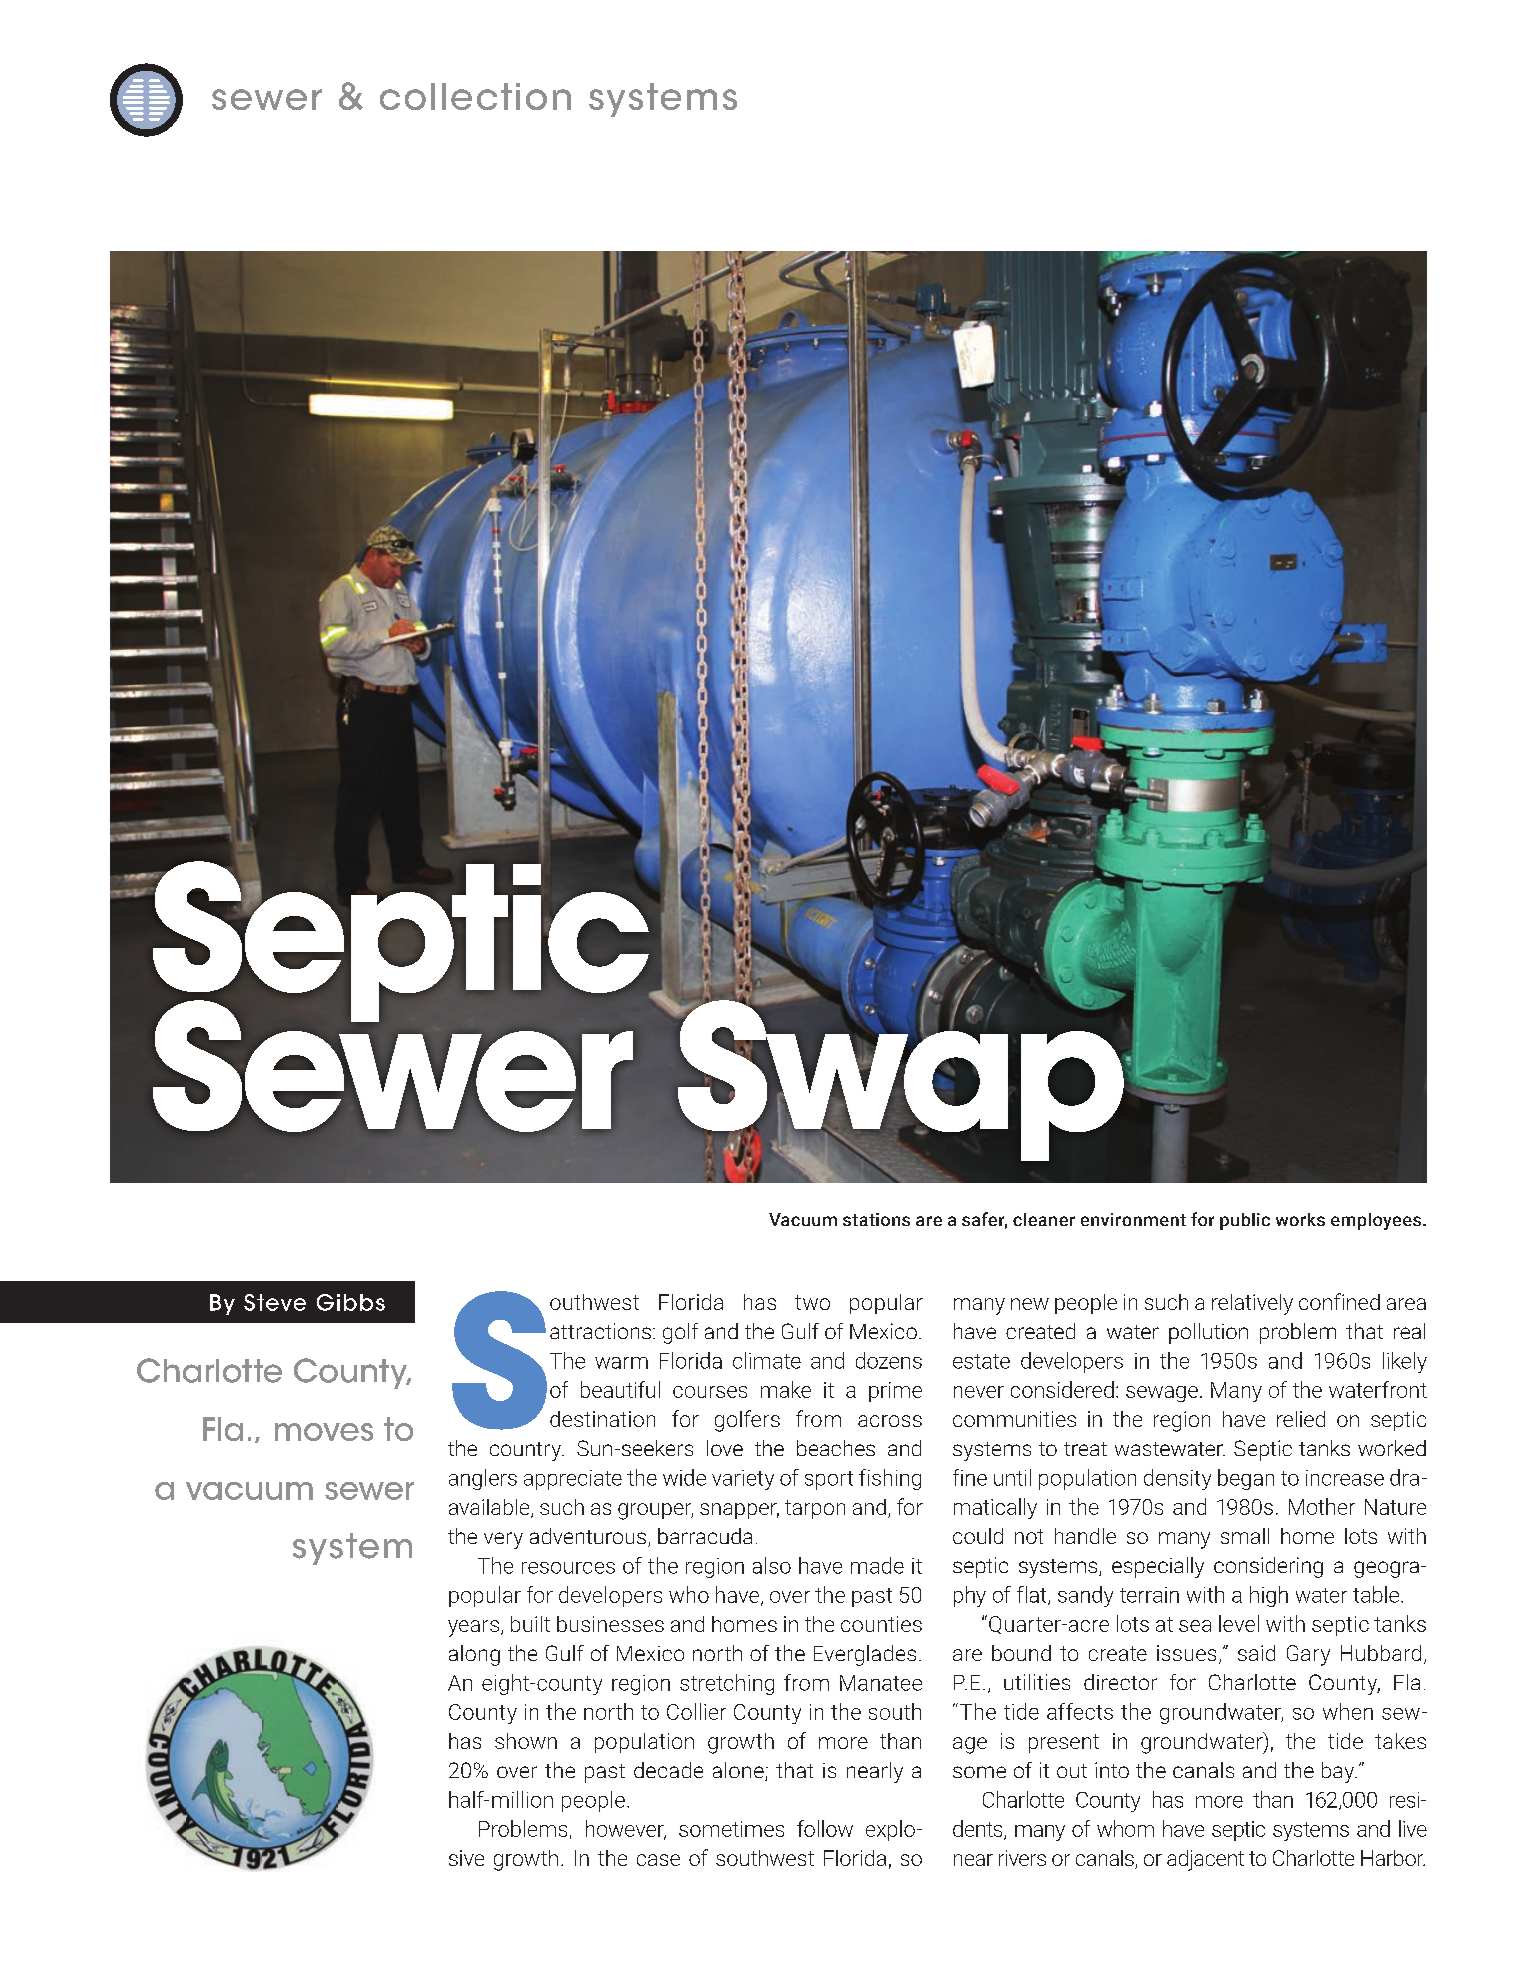 The width and height of the screenshot is (1537, 1976). What do you see at coordinates (825, 1828) in the screenshot?
I see `follow` at bounding box center [825, 1828].
